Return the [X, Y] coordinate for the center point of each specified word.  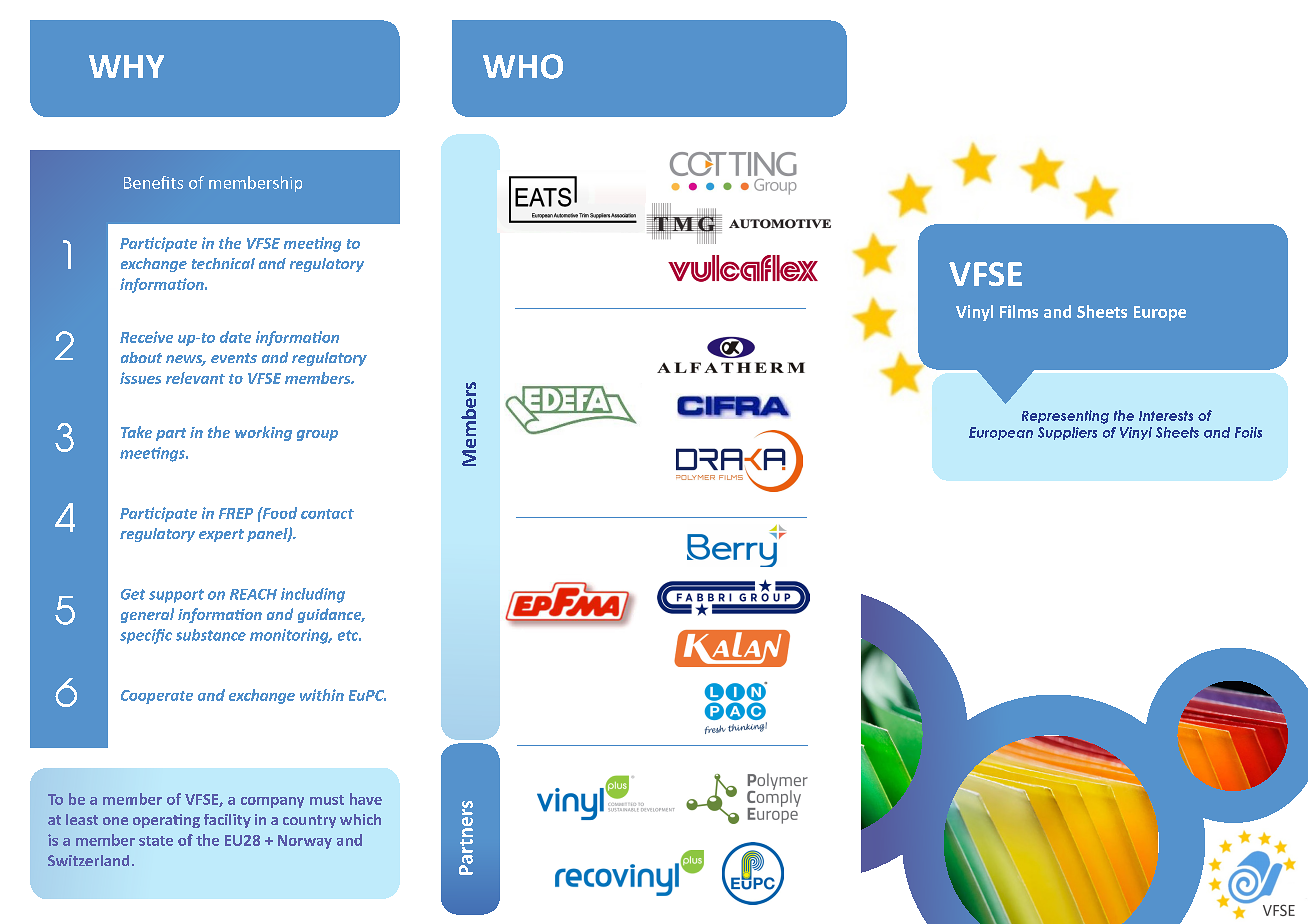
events [234, 358]
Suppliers [1067, 433]
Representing [1065, 417]
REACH [253, 594]
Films [1019, 311]
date [235, 337]
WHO [523, 66]
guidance [331, 615]
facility [227, 821]
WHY [126, 66]
